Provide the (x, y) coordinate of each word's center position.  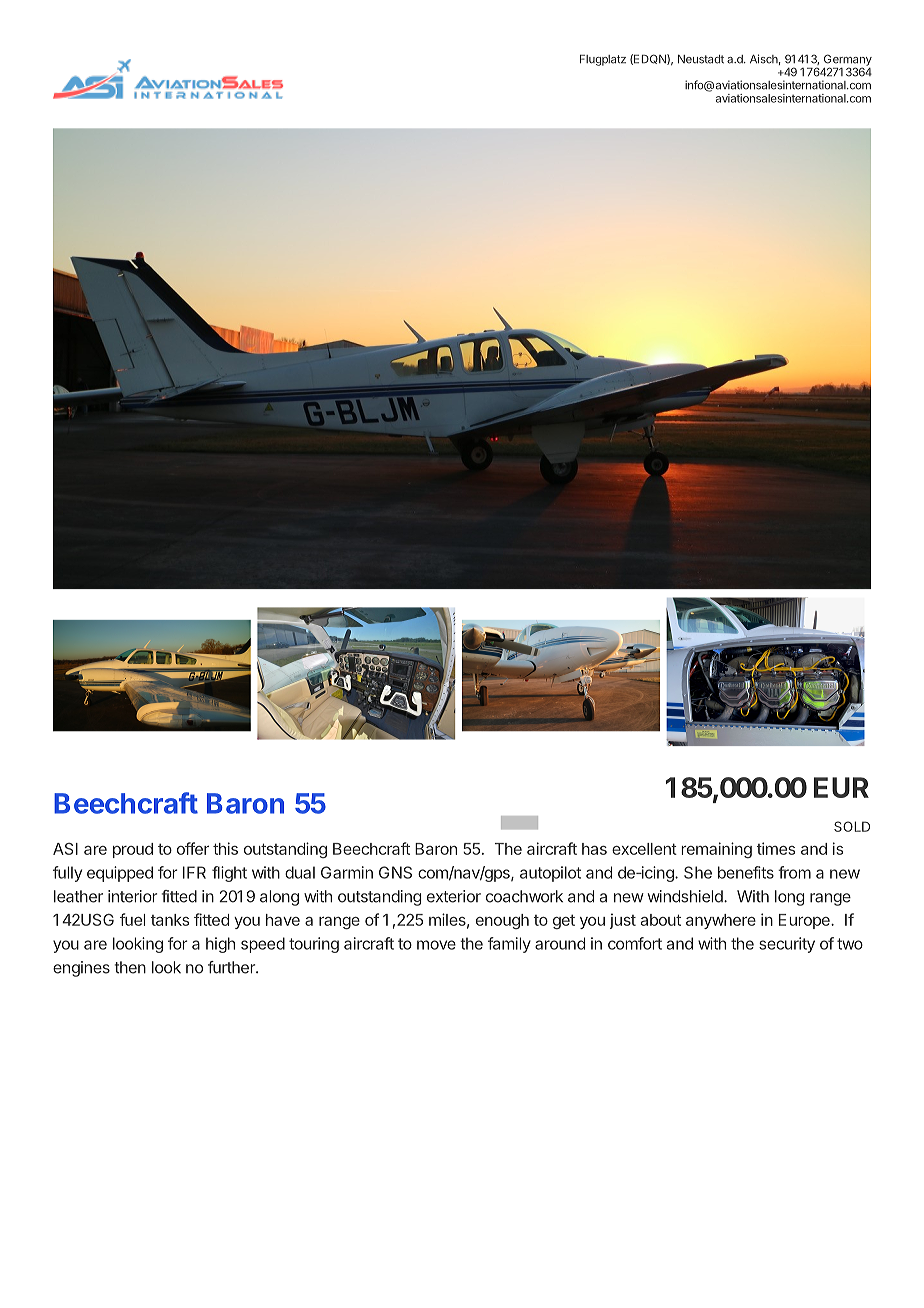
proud (133, 850)
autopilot (550, 874)
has (594, 849)
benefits (746, 872)
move (436, 945)
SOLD (852, 826)
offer (193, 848)
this (225, 848)
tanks (170, 920)
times (776, 848)
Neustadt (701, 59)
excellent (644, 849)
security (787, 945)
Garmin (347, 872)
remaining (716, 850)
